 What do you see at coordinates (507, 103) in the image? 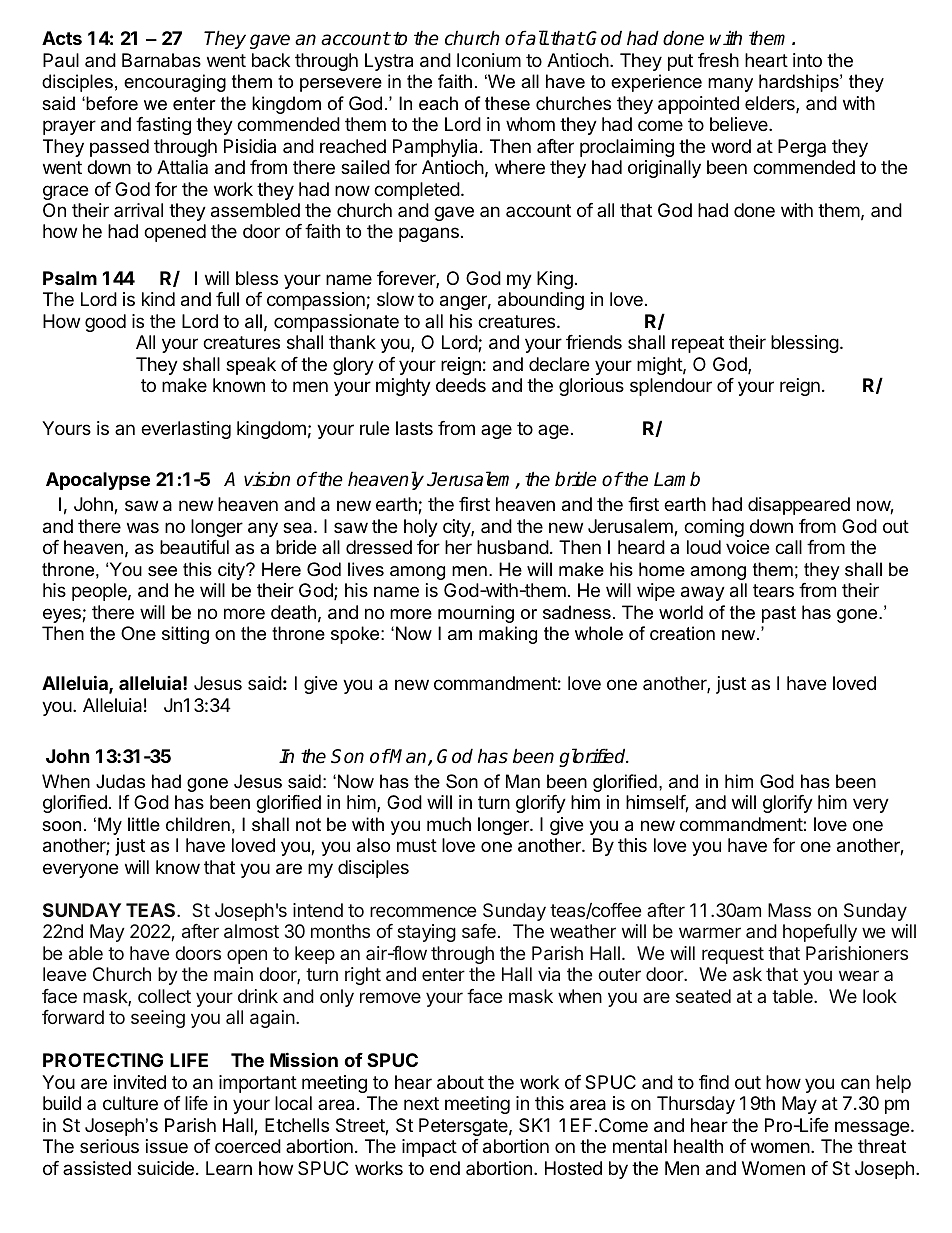
I see `these` at bounding box center [507, 103].
